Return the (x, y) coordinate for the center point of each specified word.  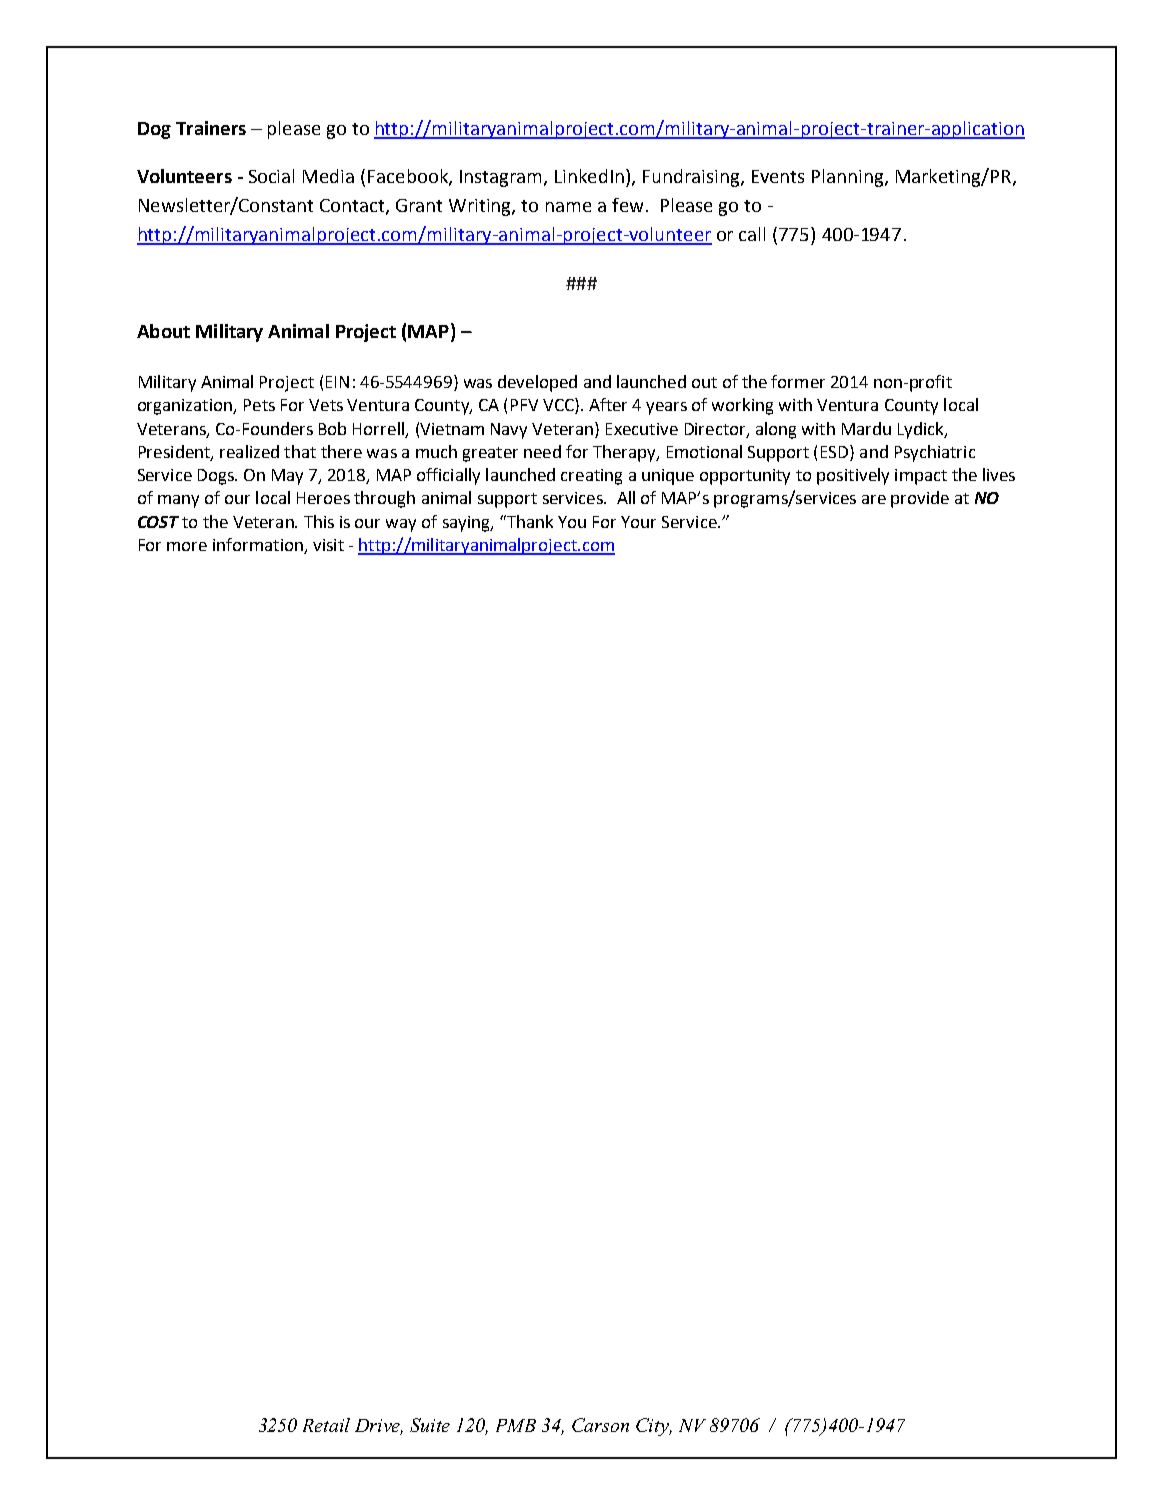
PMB (516, 1425)
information (259, 546)
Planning (849, 178)
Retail (326, 1425)
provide (920, 499)
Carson (600, 1425)
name (568, 207)
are (874, 499)
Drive (379, 1427)
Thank (529, 521)
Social (271, 176)
